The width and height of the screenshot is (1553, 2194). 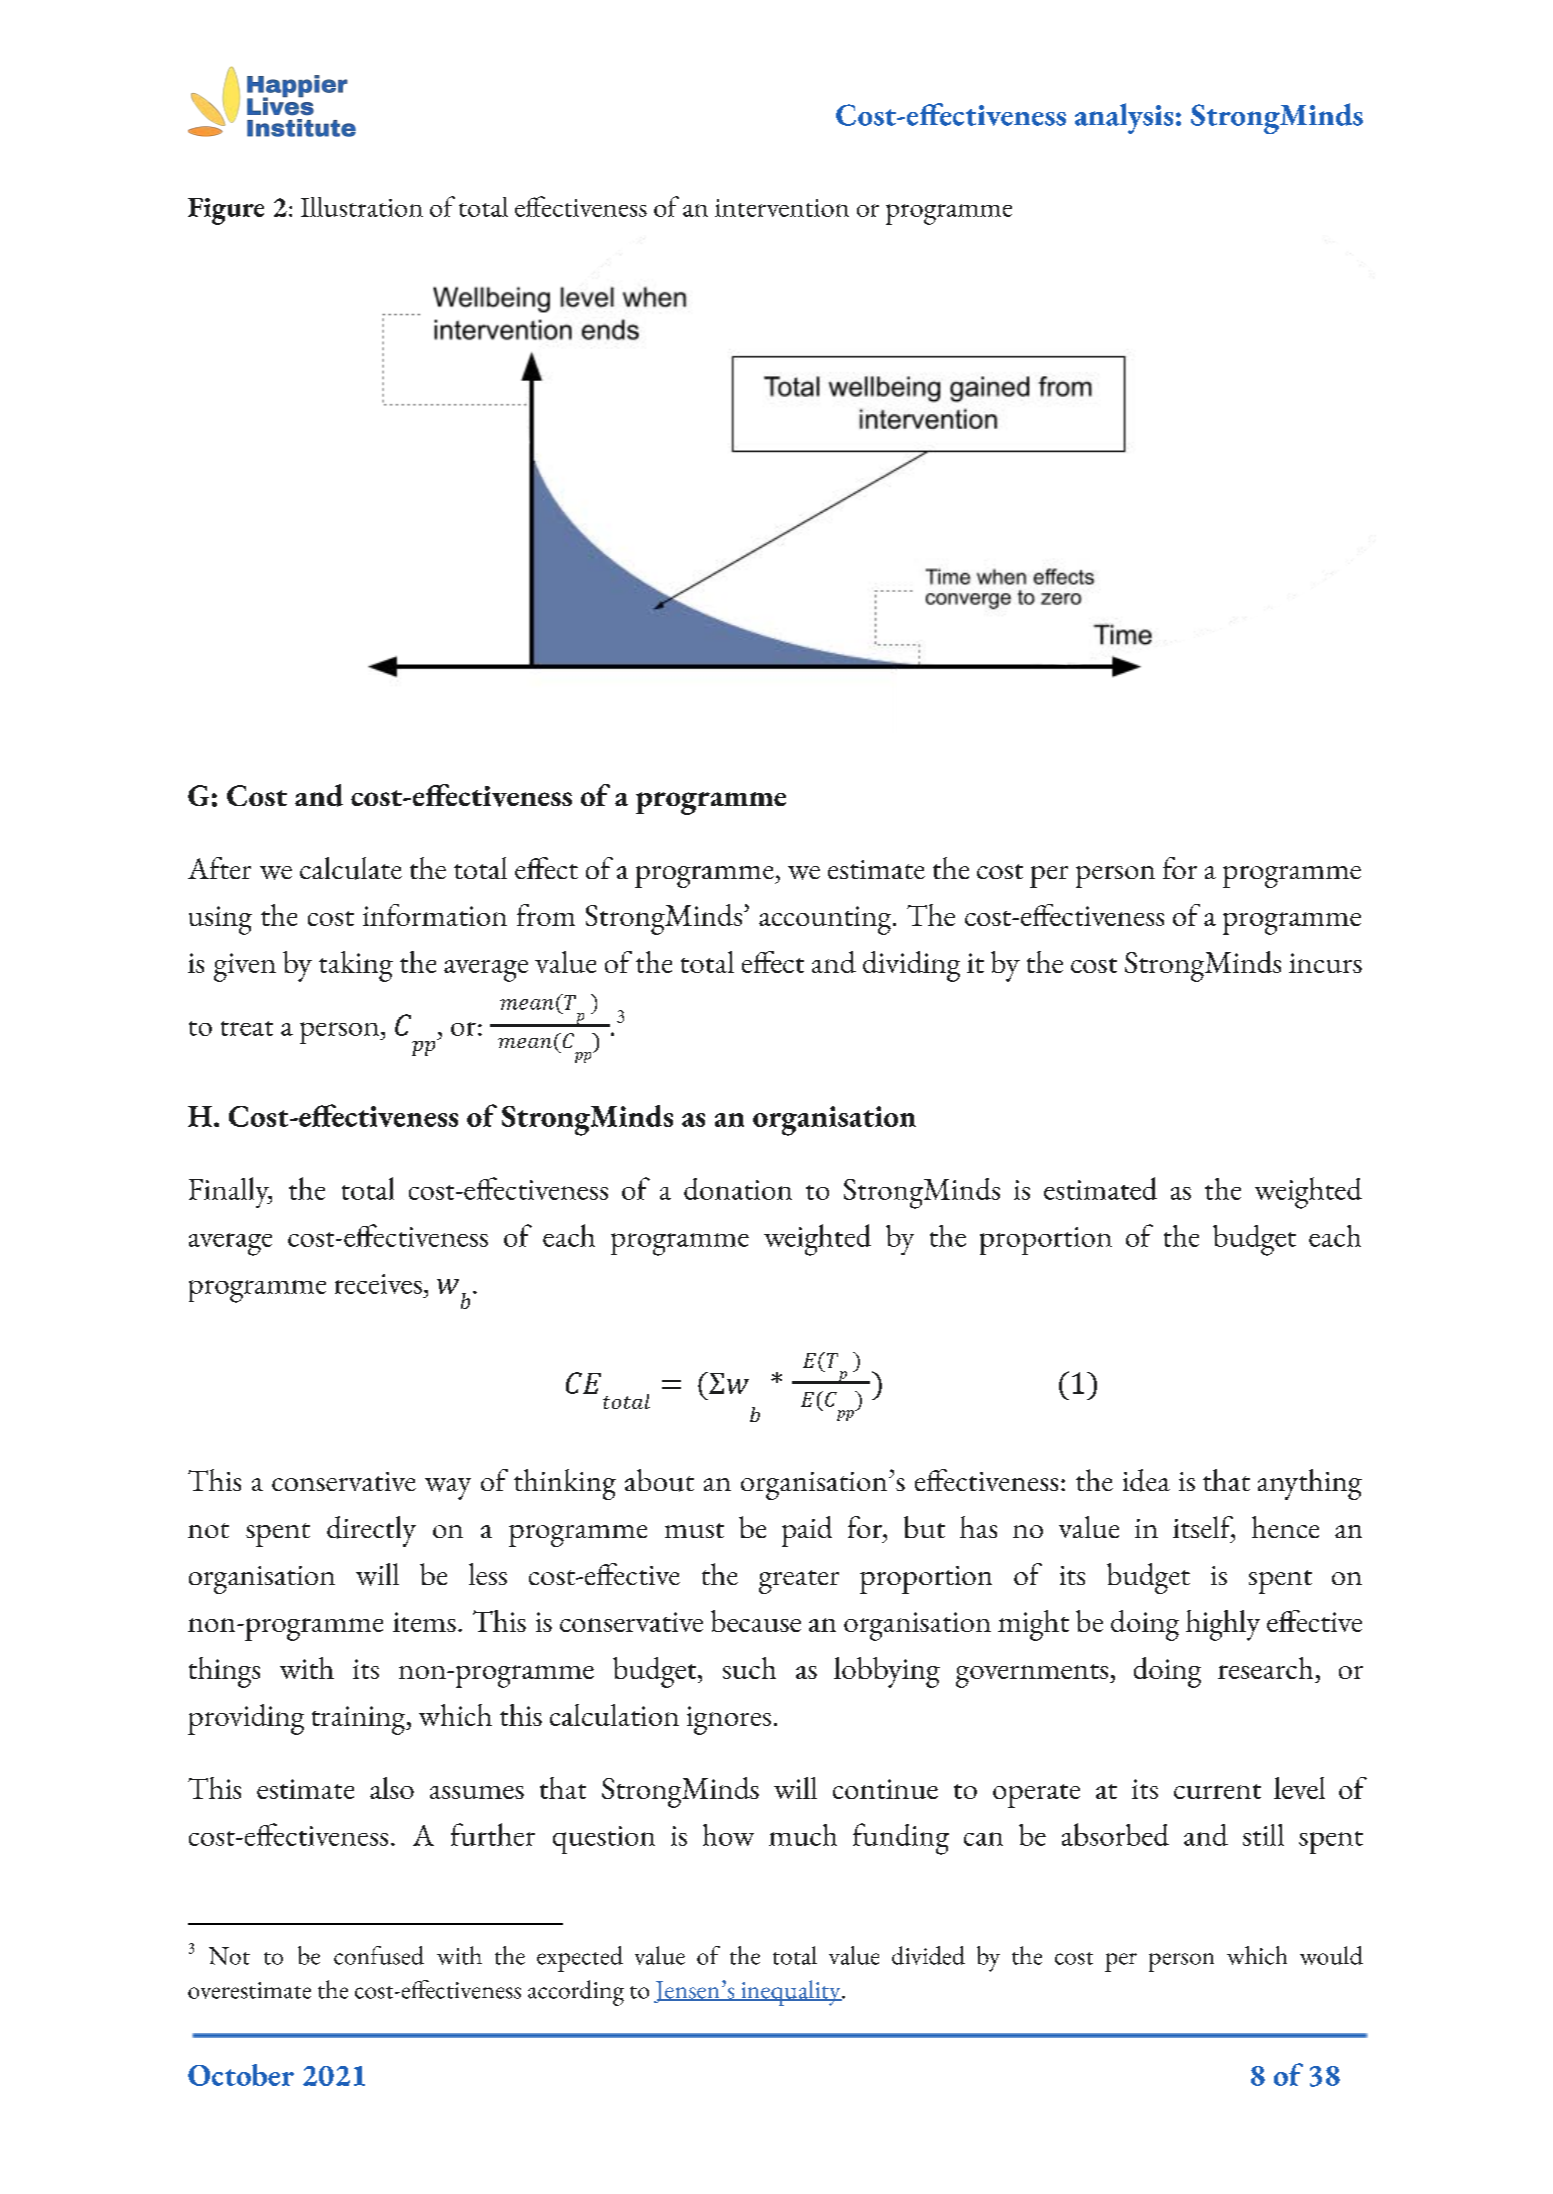 I want to click on confused, so click(x=379, y=1955).
